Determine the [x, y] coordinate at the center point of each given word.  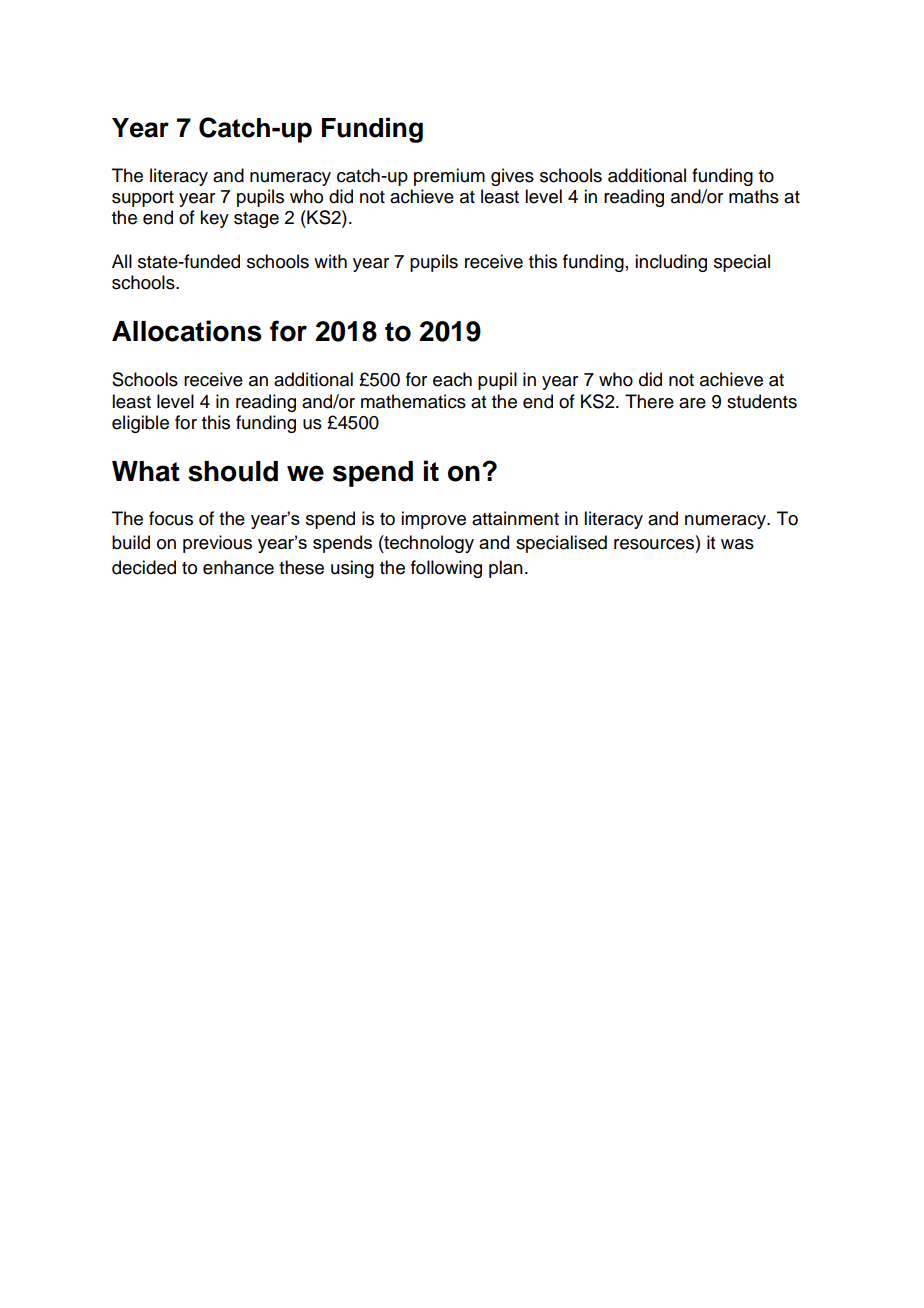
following [446, 569]
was [737, 544]
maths [754, 196]
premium [449, 177]
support [143, 199]
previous [217, 544]
